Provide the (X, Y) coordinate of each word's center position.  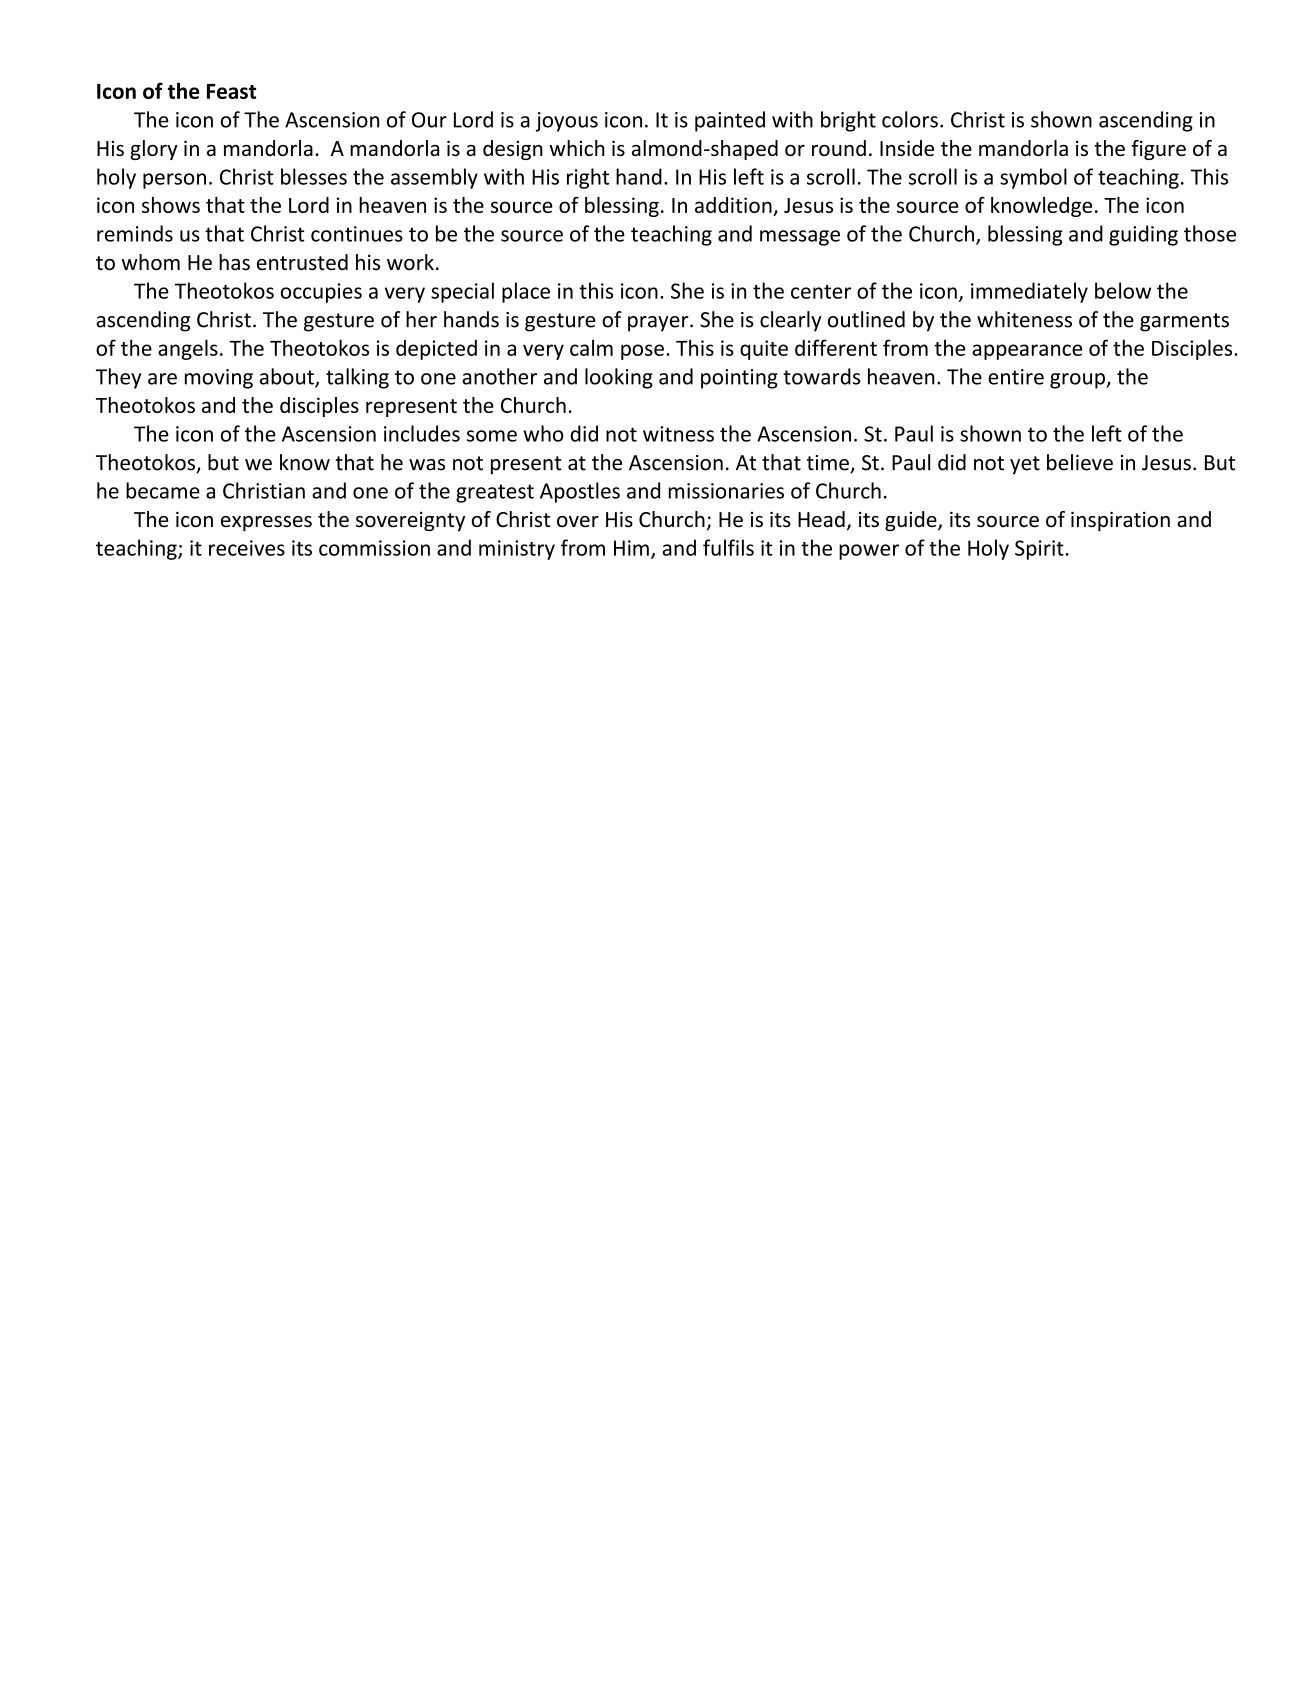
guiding (1143, 235)
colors (910, 119)
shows (171, 205)
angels (188, 349)
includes (422, 433)
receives (247, 548)
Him (631, 548)
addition (733, 205)
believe (1080, 462)
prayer (659, 324)
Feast (231, 91)
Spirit (1039, 550)
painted (730, 121)
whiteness (1024, 319)
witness (678, 434)
